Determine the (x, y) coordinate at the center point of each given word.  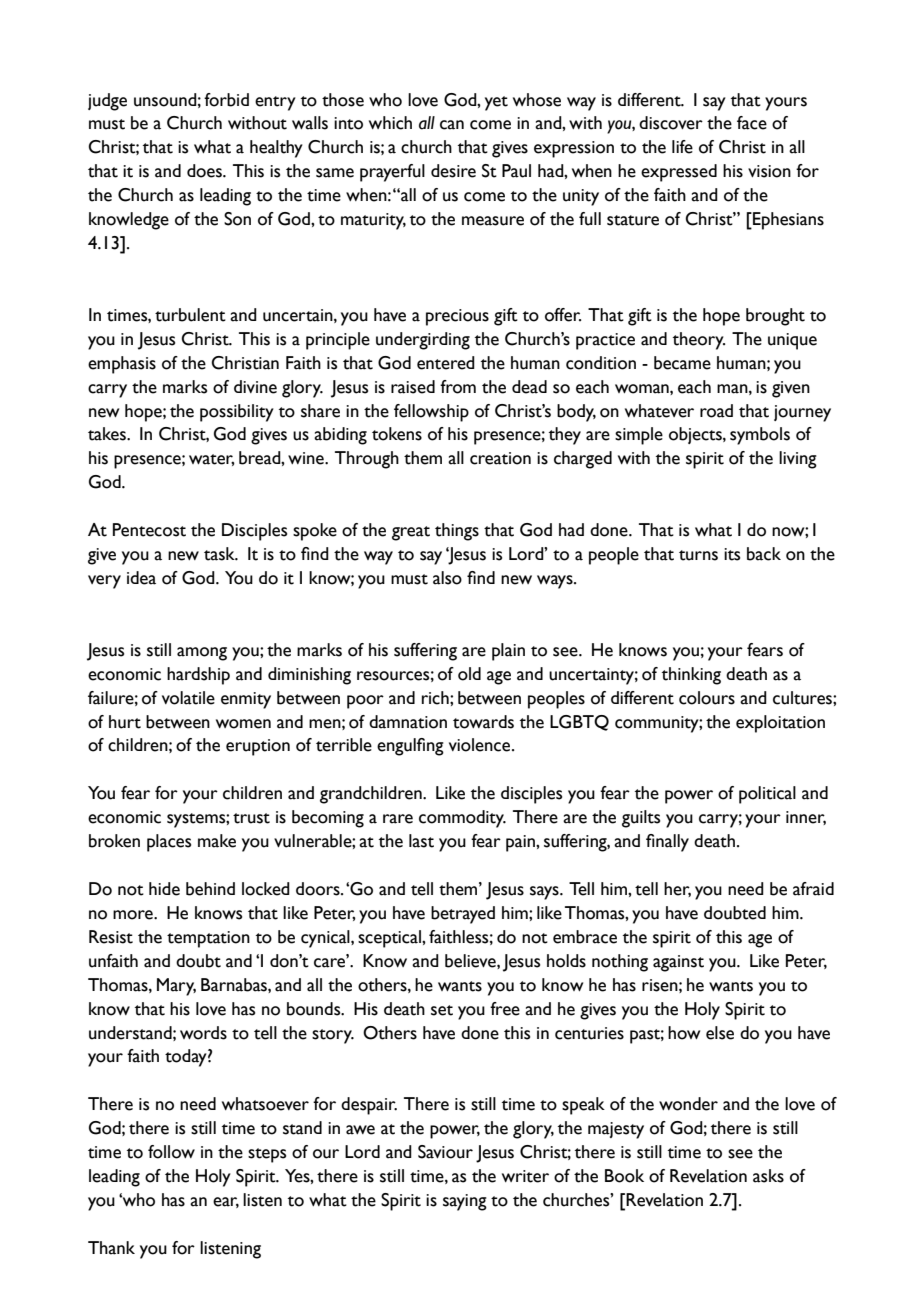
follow (171, 1152)
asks (768, 1176)
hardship (198, 676)
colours (707, 698)
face (752, 123)
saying (465, 1202)
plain (508, 652)
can (452, 125)
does (205, 171)
